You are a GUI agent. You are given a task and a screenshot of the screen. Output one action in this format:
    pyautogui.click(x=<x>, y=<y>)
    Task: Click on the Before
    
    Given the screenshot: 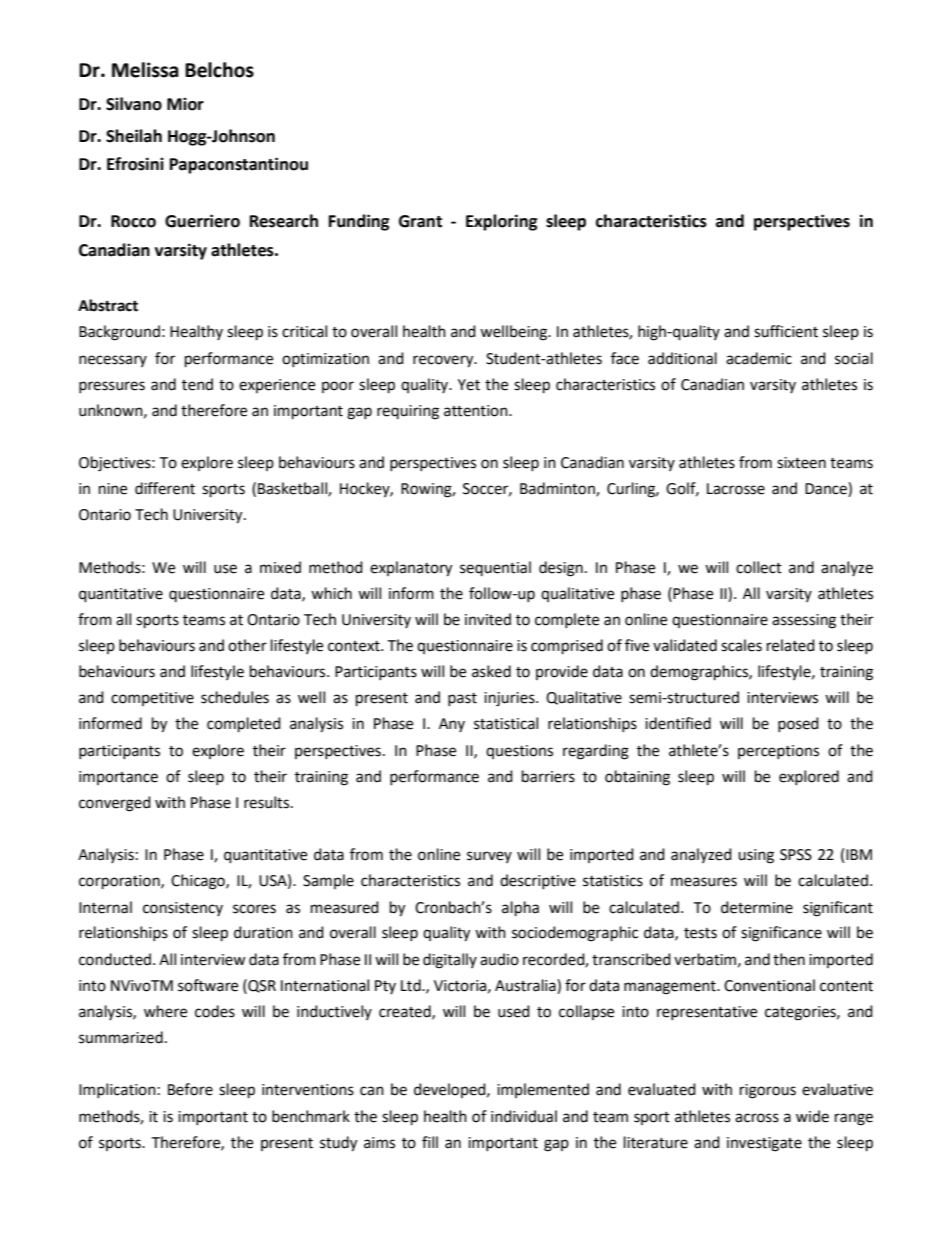 What is the action you would take?
    pyautogui.click(x=190, y=1089)
